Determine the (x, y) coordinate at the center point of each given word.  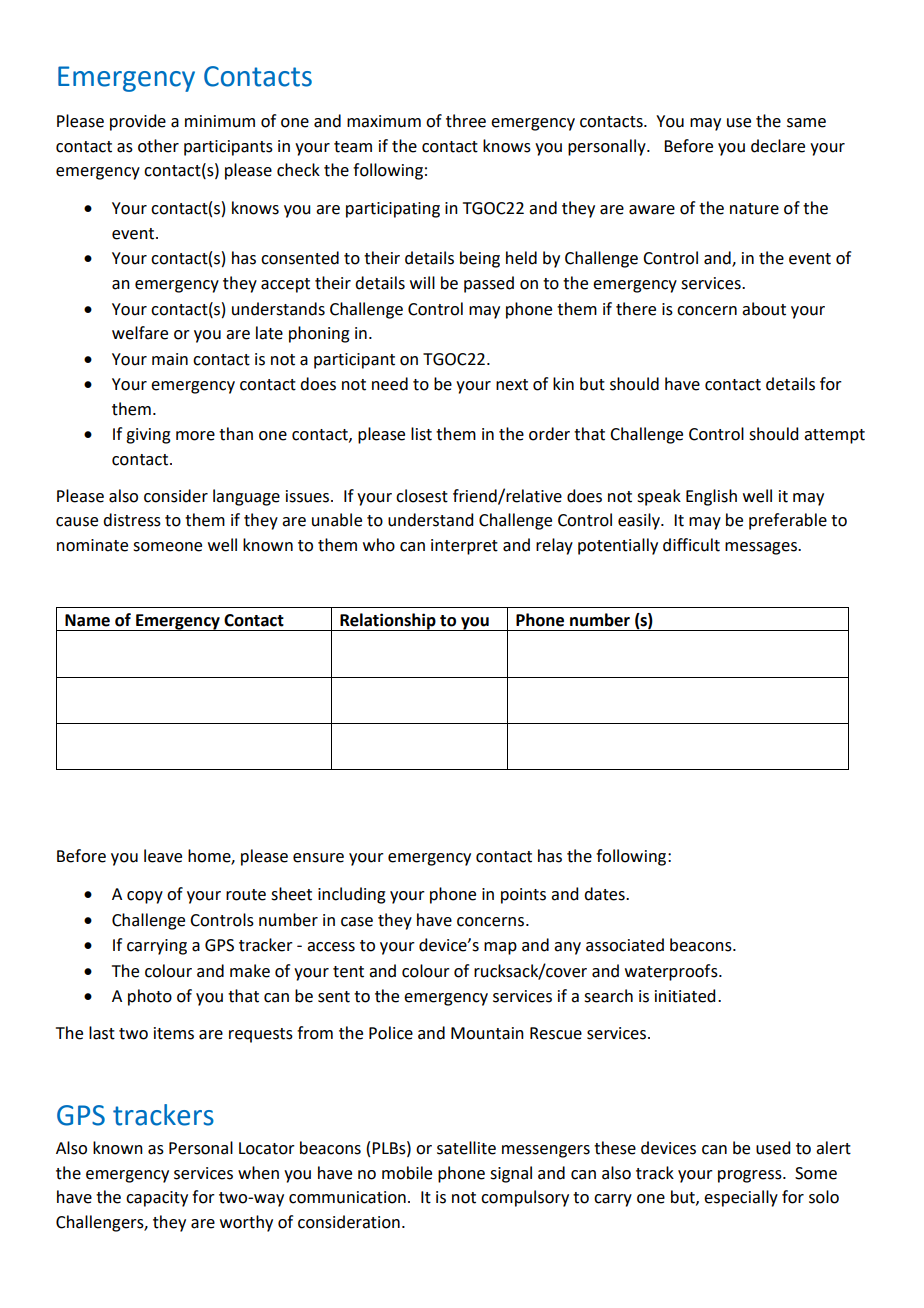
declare (778, 146)
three (466, 121)
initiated (685, 996)
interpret (464, 547)
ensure (318, 858)
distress (132, 520)
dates (605, 894)
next (512, 385)
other (158, 146)
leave (163, 856)
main (170, 359)
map (500, 948)
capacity (157, 1199)
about (764, 309)
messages (762, 548)
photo (150, 997)
